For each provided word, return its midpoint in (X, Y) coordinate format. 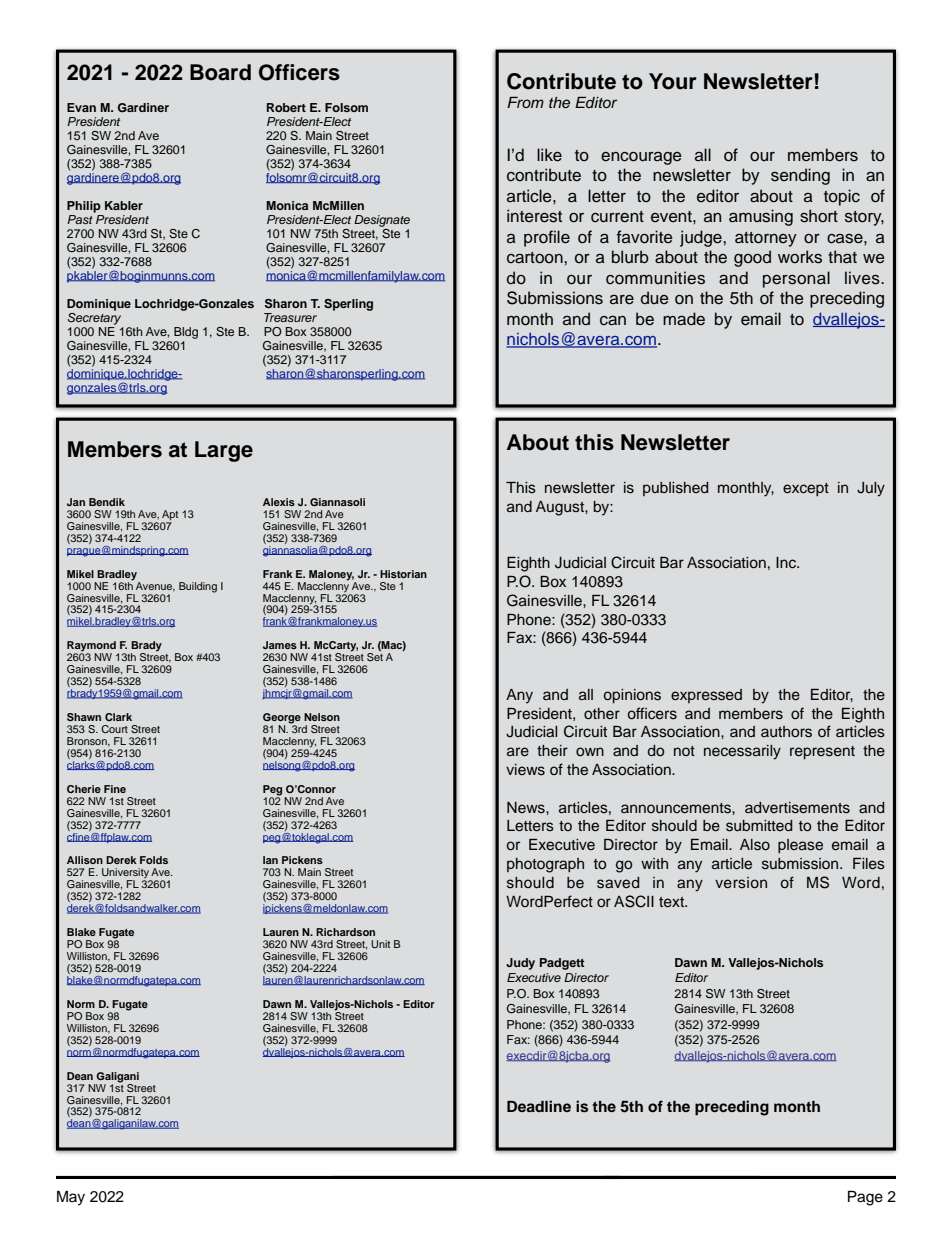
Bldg (186, 333)
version (741, 883)
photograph (545, 865)
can (613, 321)
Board (220, 72)
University (126, 874)
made (684, 319)
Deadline (539, 1106)
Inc (787, 563)
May (71, 1198)
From (525, 102)
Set (375, 656)
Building (198, 587)
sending (800, 176)
